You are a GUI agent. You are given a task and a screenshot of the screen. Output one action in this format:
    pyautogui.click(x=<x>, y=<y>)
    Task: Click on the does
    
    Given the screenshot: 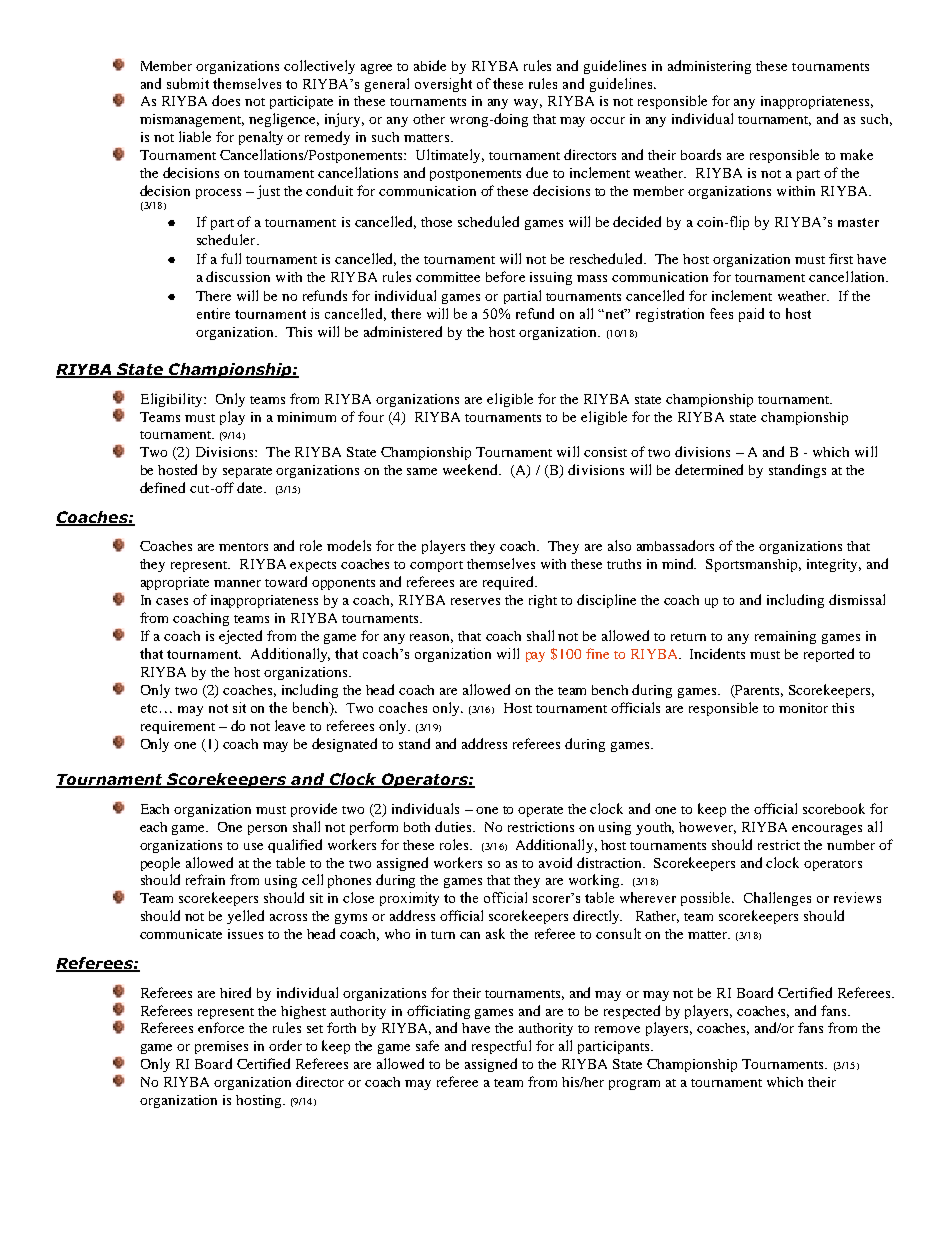 What is the action you would take?
    pyautogui.click(x=226, y=100)
